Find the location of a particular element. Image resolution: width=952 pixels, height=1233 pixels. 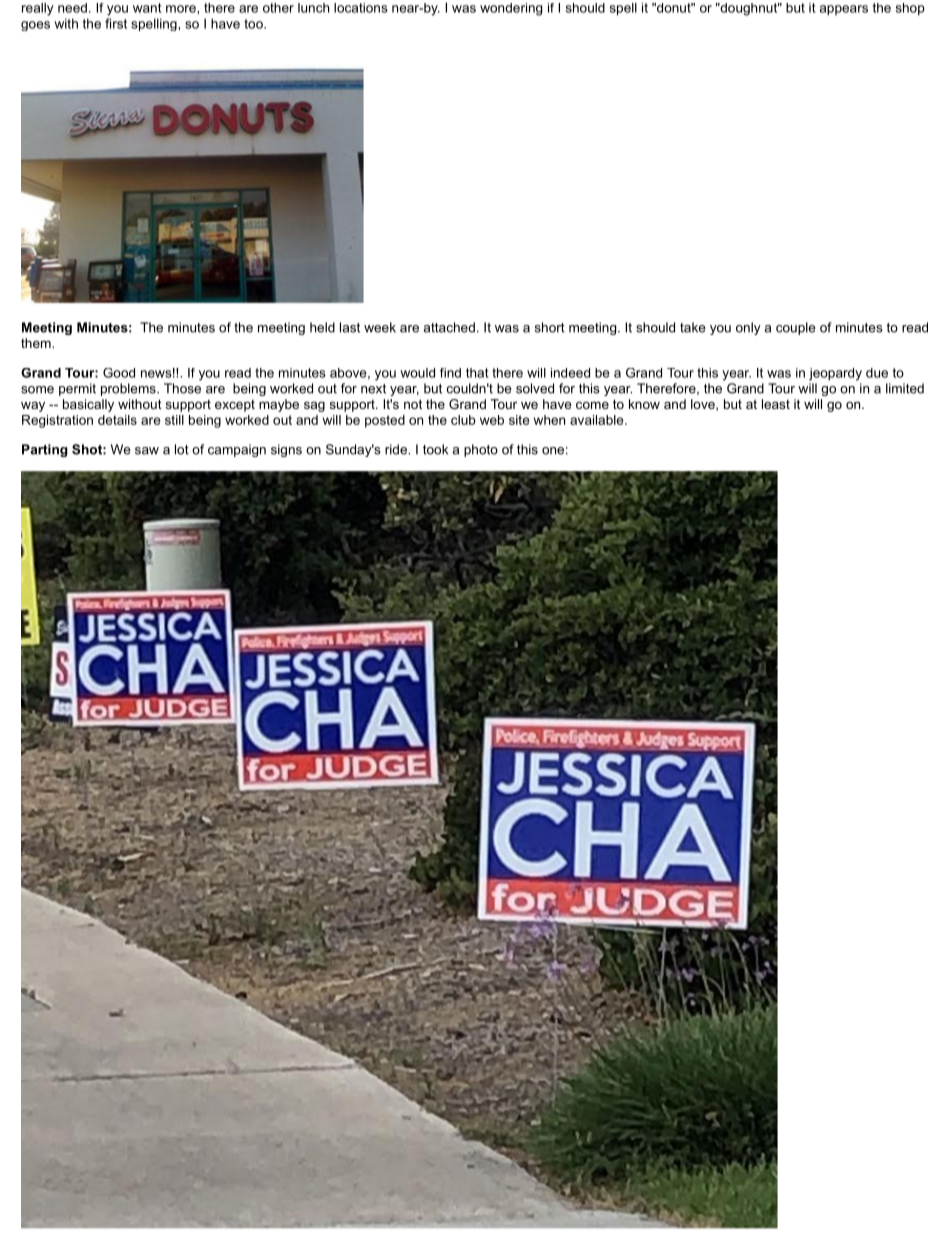

appears is located at coordinates (844, 10).
